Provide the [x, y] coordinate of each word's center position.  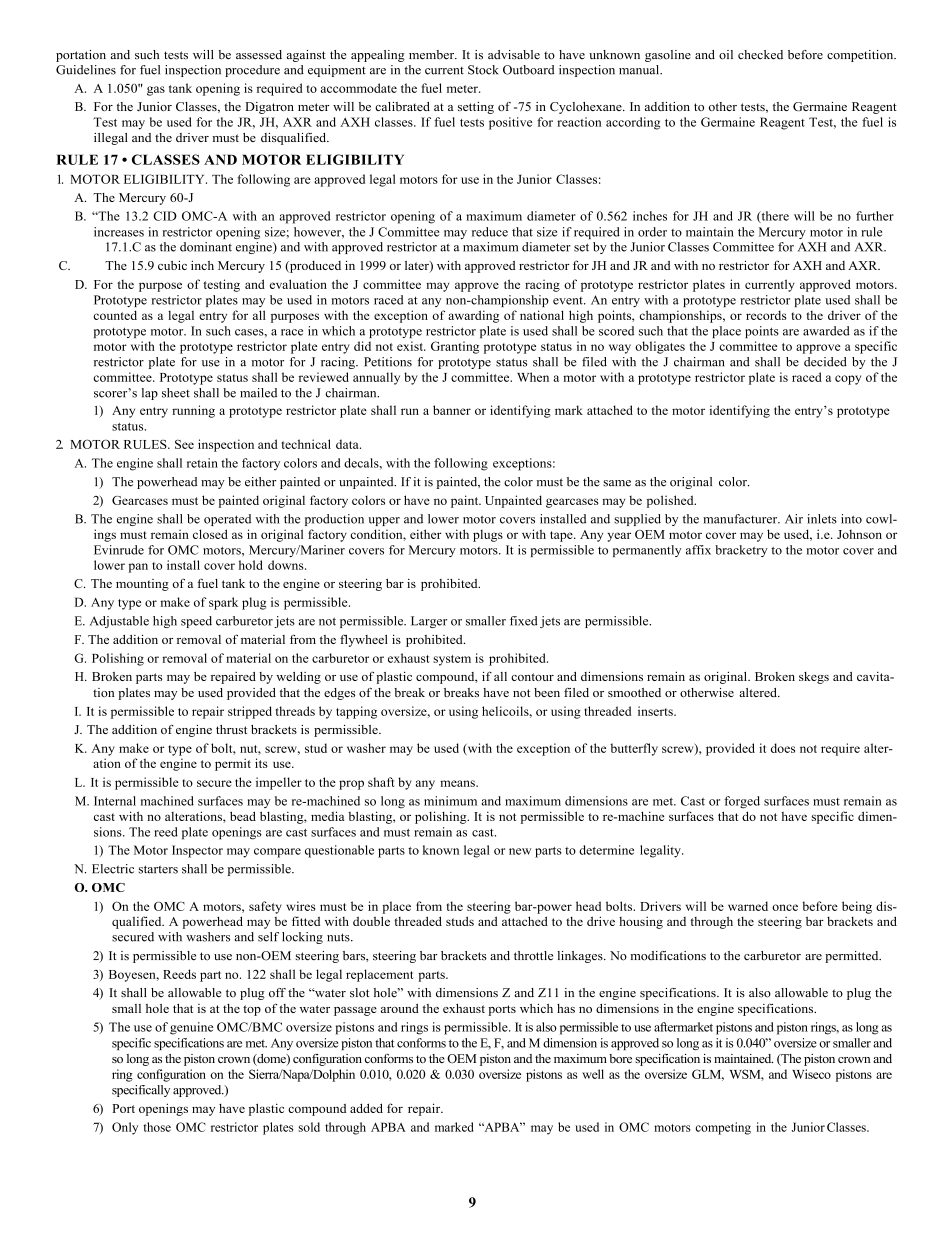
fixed [524, 621]
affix [698, 550]
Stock [483, 70]
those [157, 1127]
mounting [142, 585]
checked [760, 55]
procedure [252, 71]
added [366, 1108]
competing [723, 1128]
